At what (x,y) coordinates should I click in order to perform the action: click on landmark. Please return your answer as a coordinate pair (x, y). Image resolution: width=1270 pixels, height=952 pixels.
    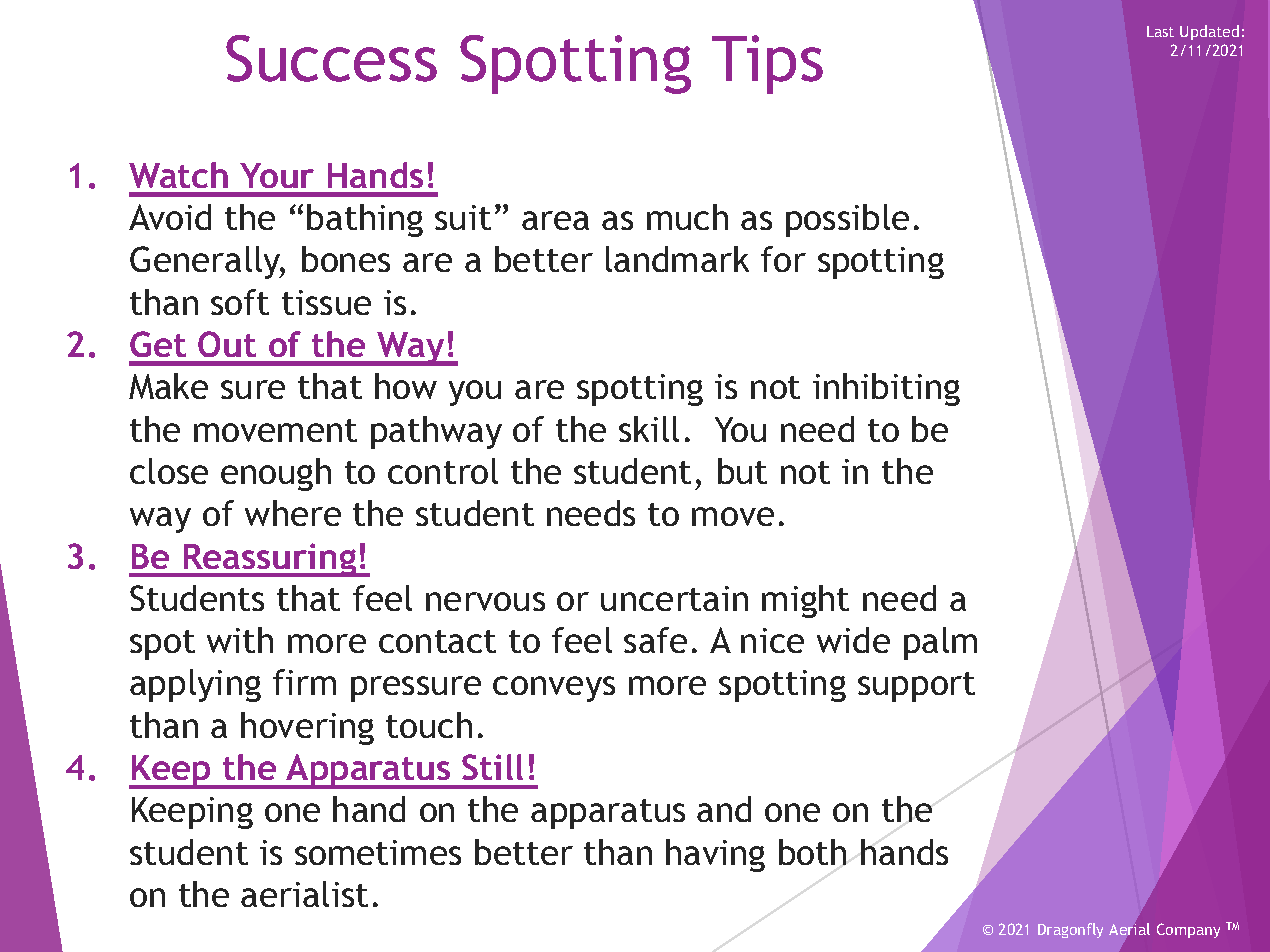
    Looking at the image, I should click on (677, 259).
